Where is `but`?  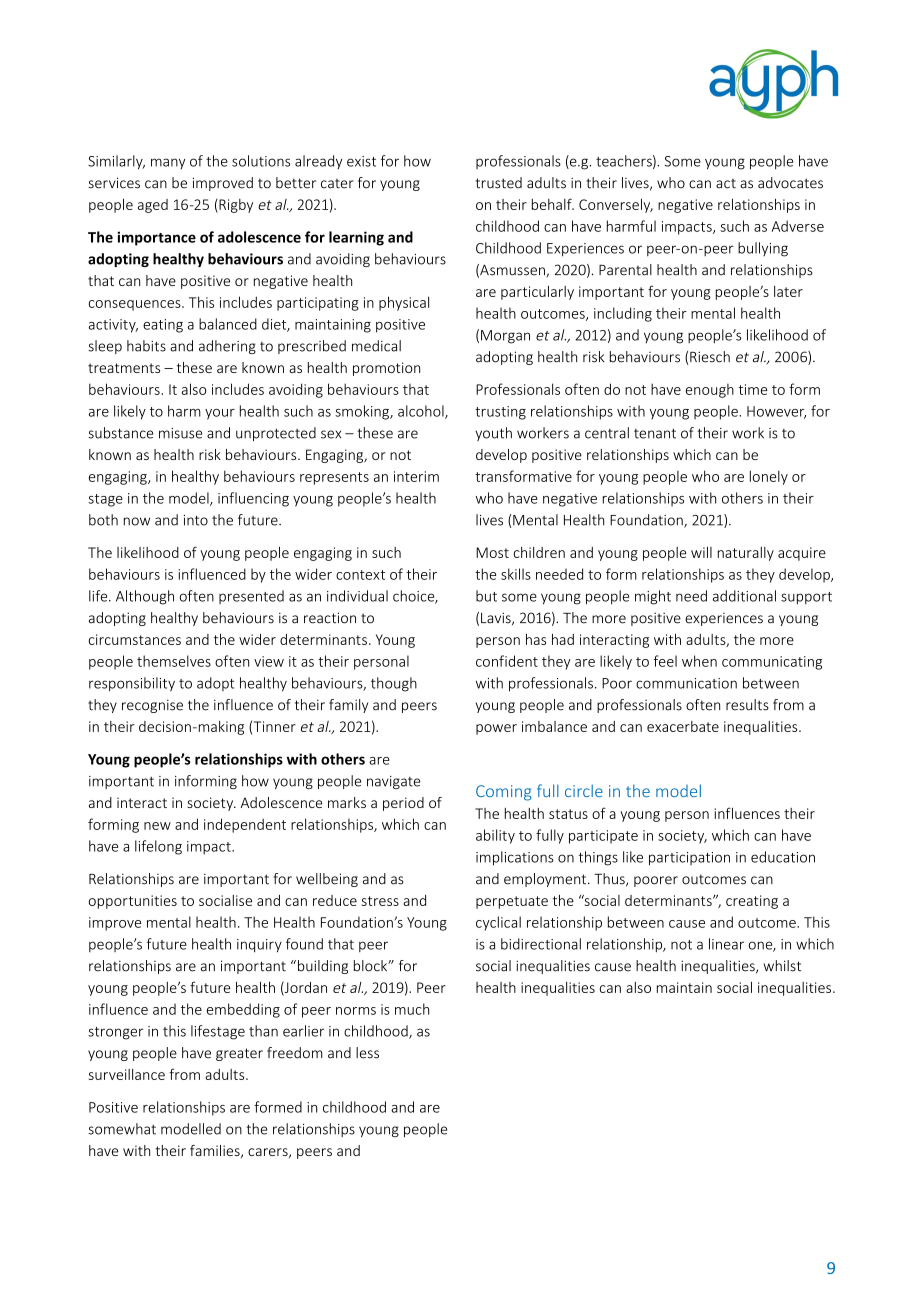
but is located at coordinates (486, 596).
